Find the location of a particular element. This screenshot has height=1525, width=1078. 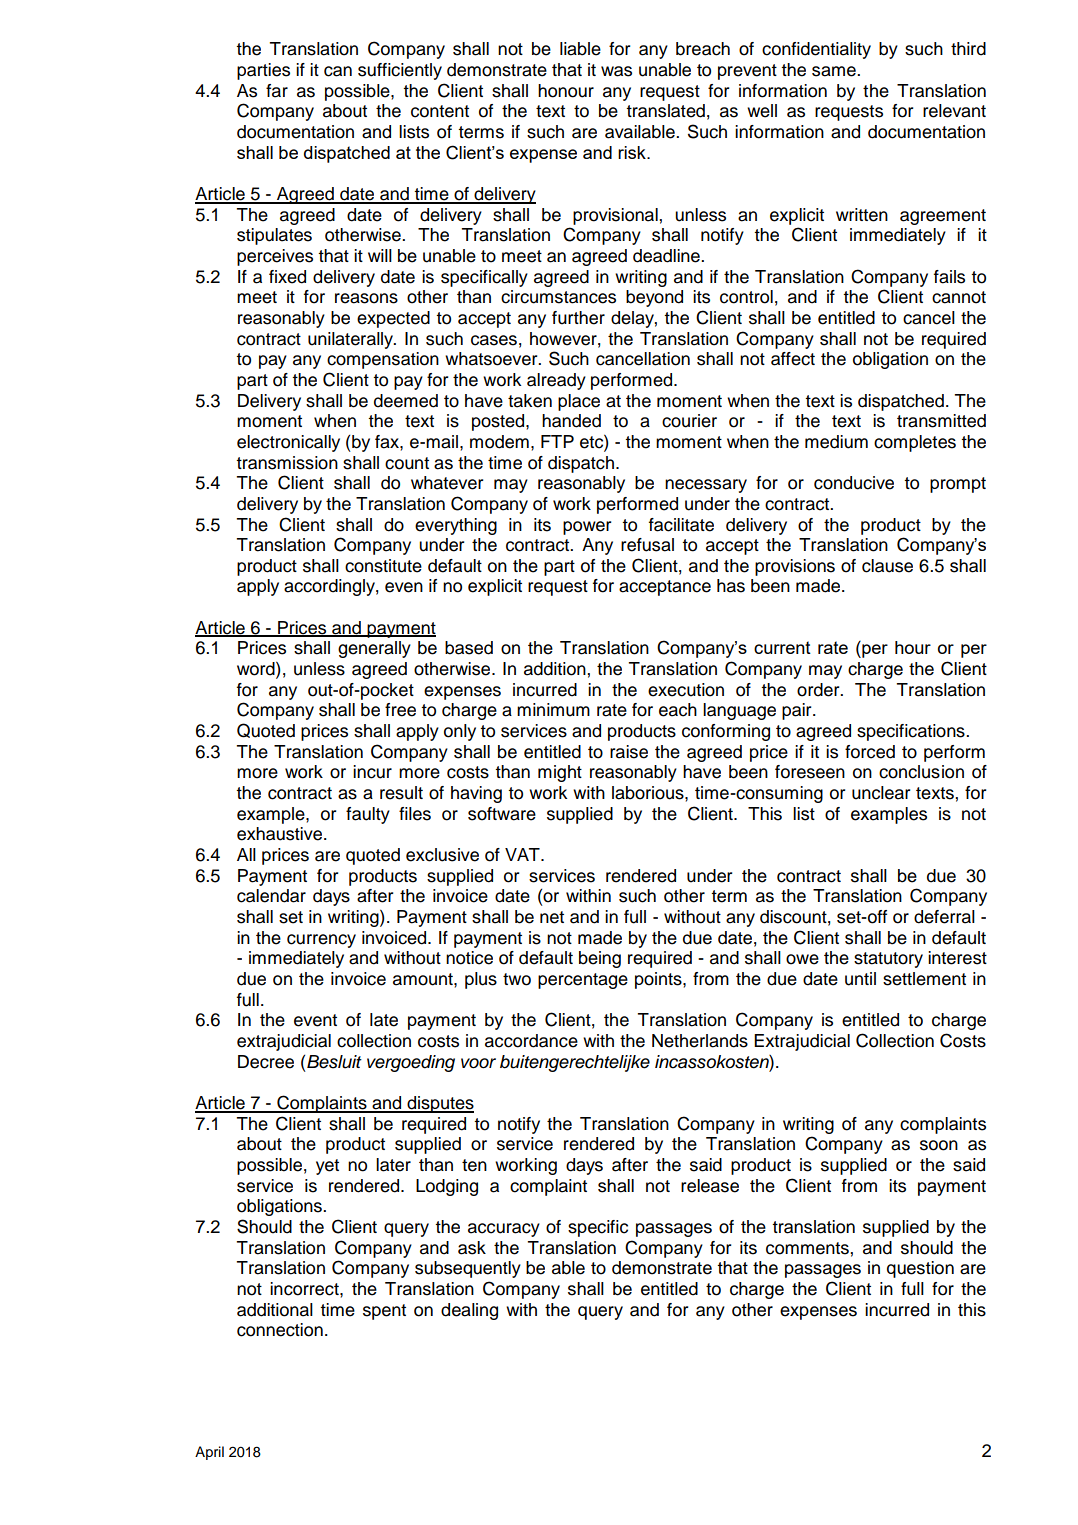

might is located at coordinates (560, 773).
